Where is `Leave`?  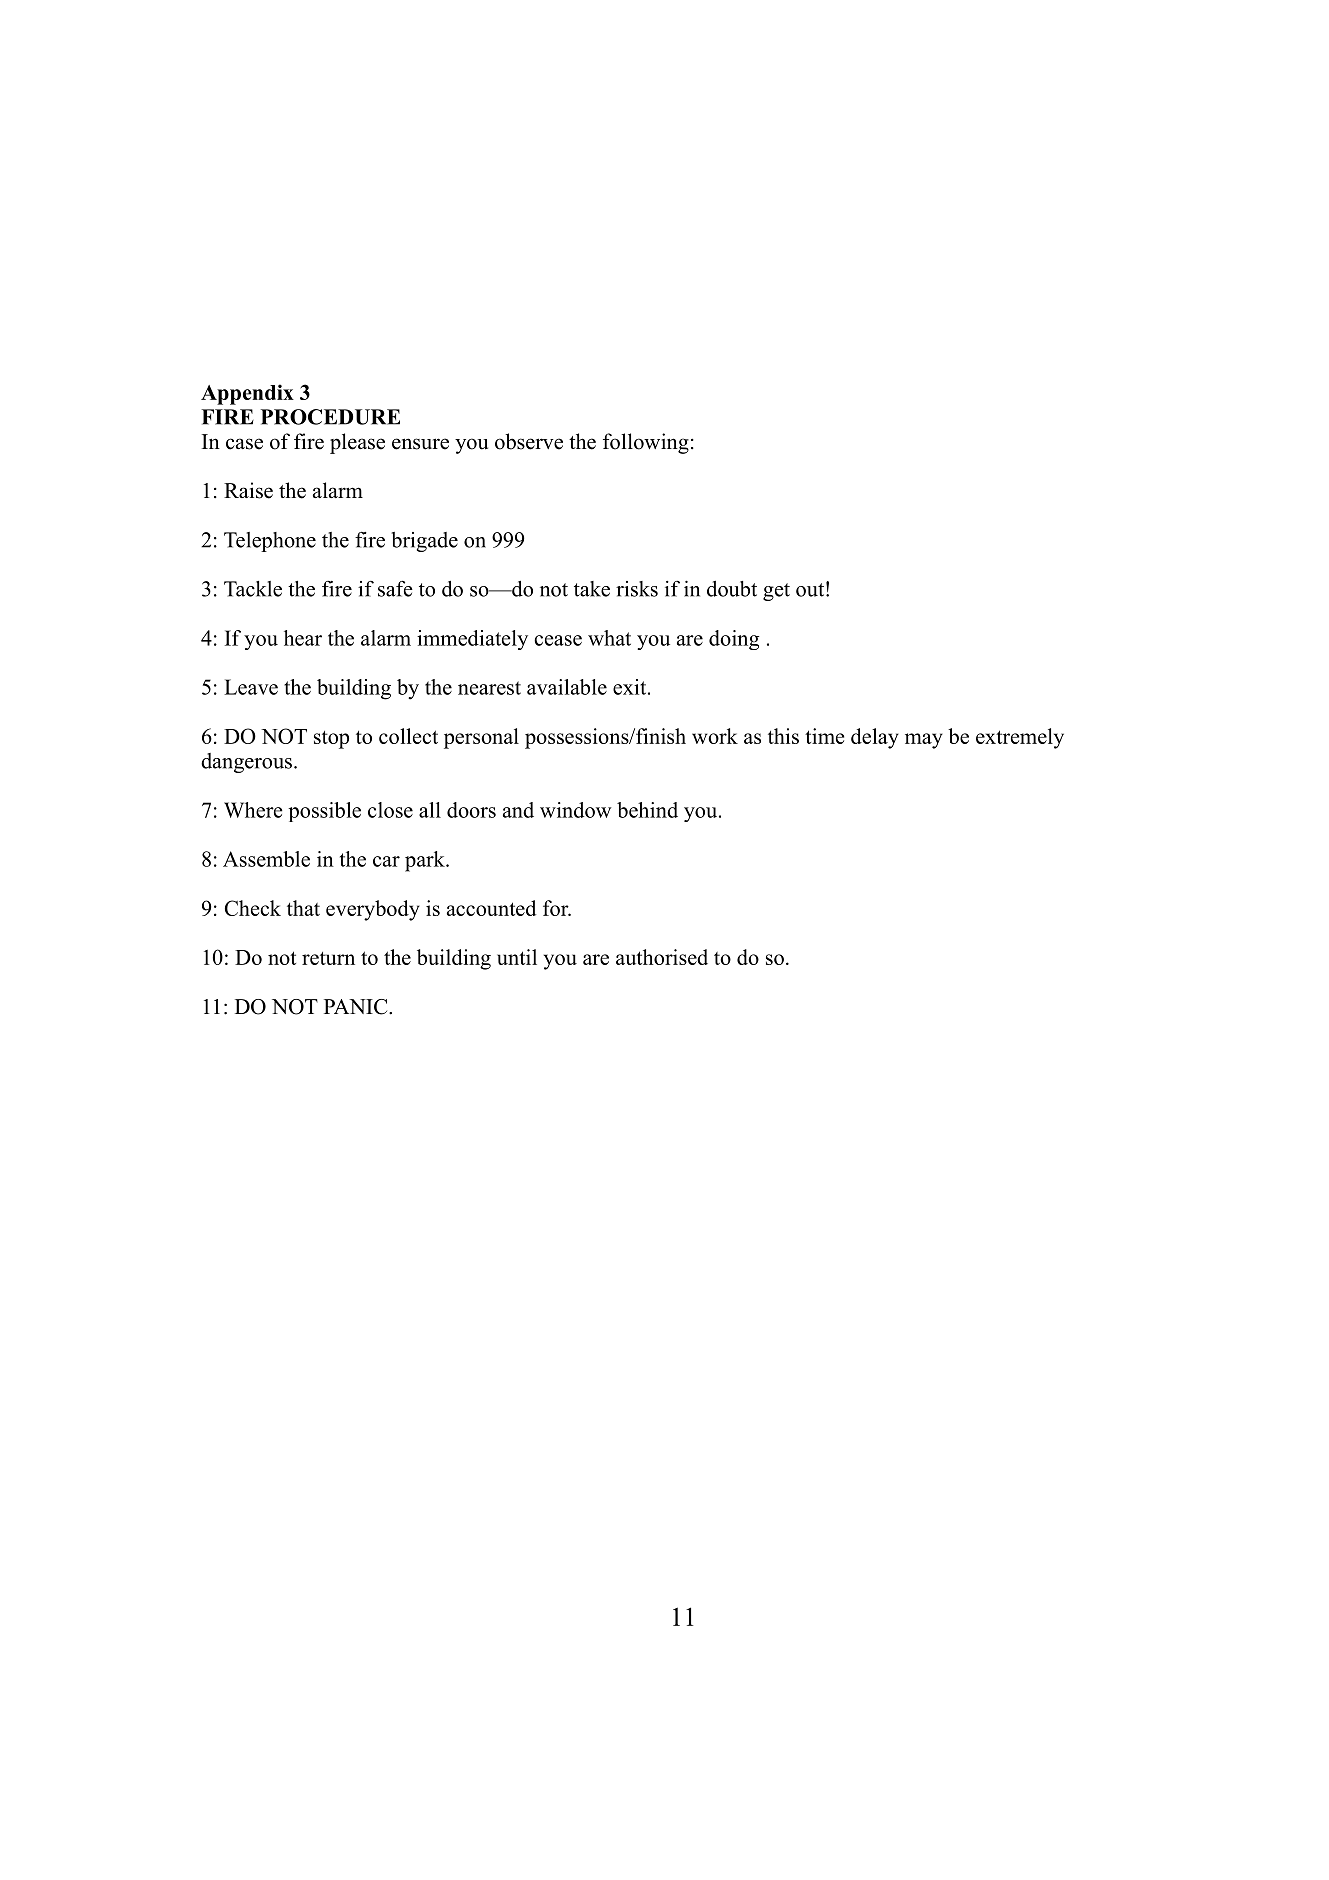
Leave is located at coordinates (251, 687).
